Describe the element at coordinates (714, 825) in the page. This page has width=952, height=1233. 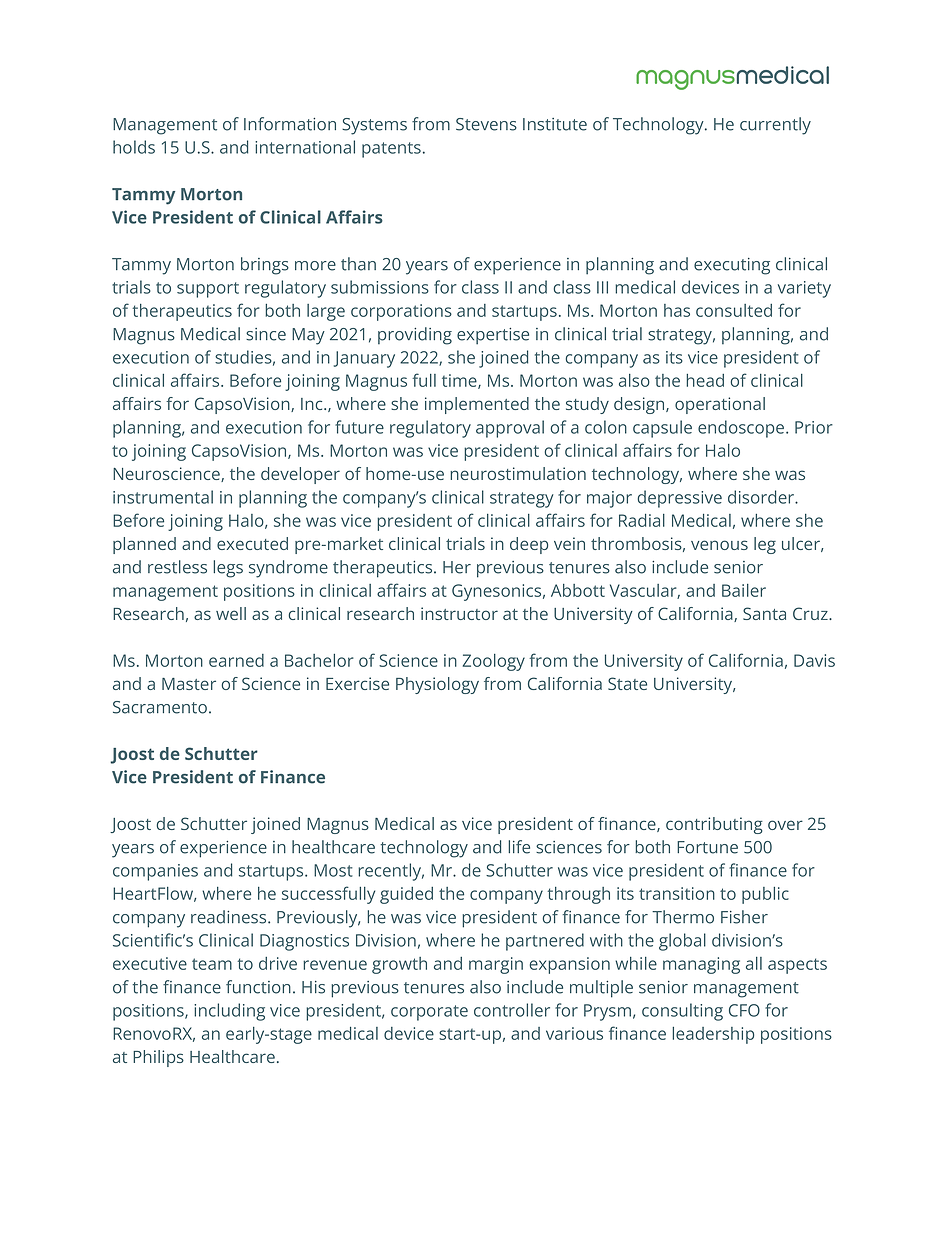
I see `contributing` at that location.
